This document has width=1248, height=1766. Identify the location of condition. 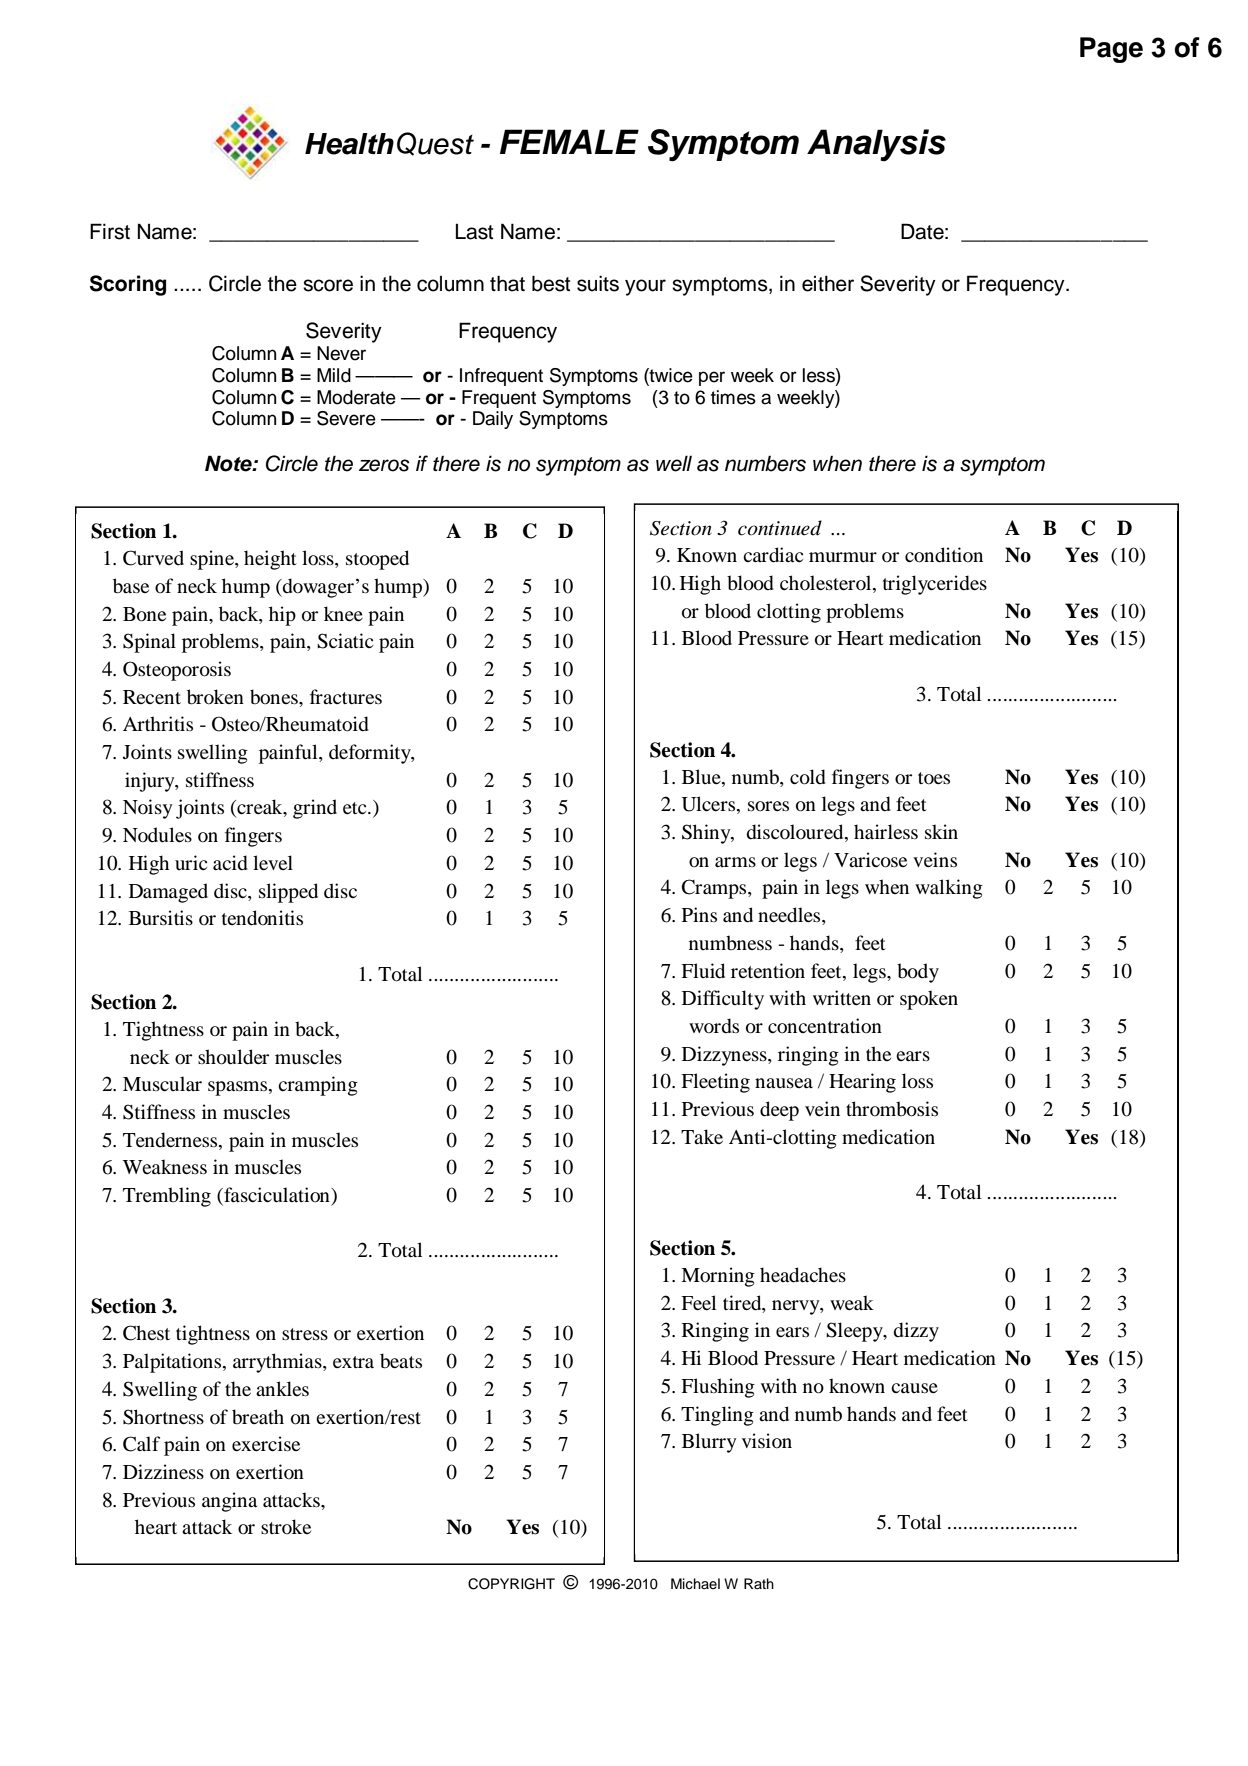
(944, 555).
